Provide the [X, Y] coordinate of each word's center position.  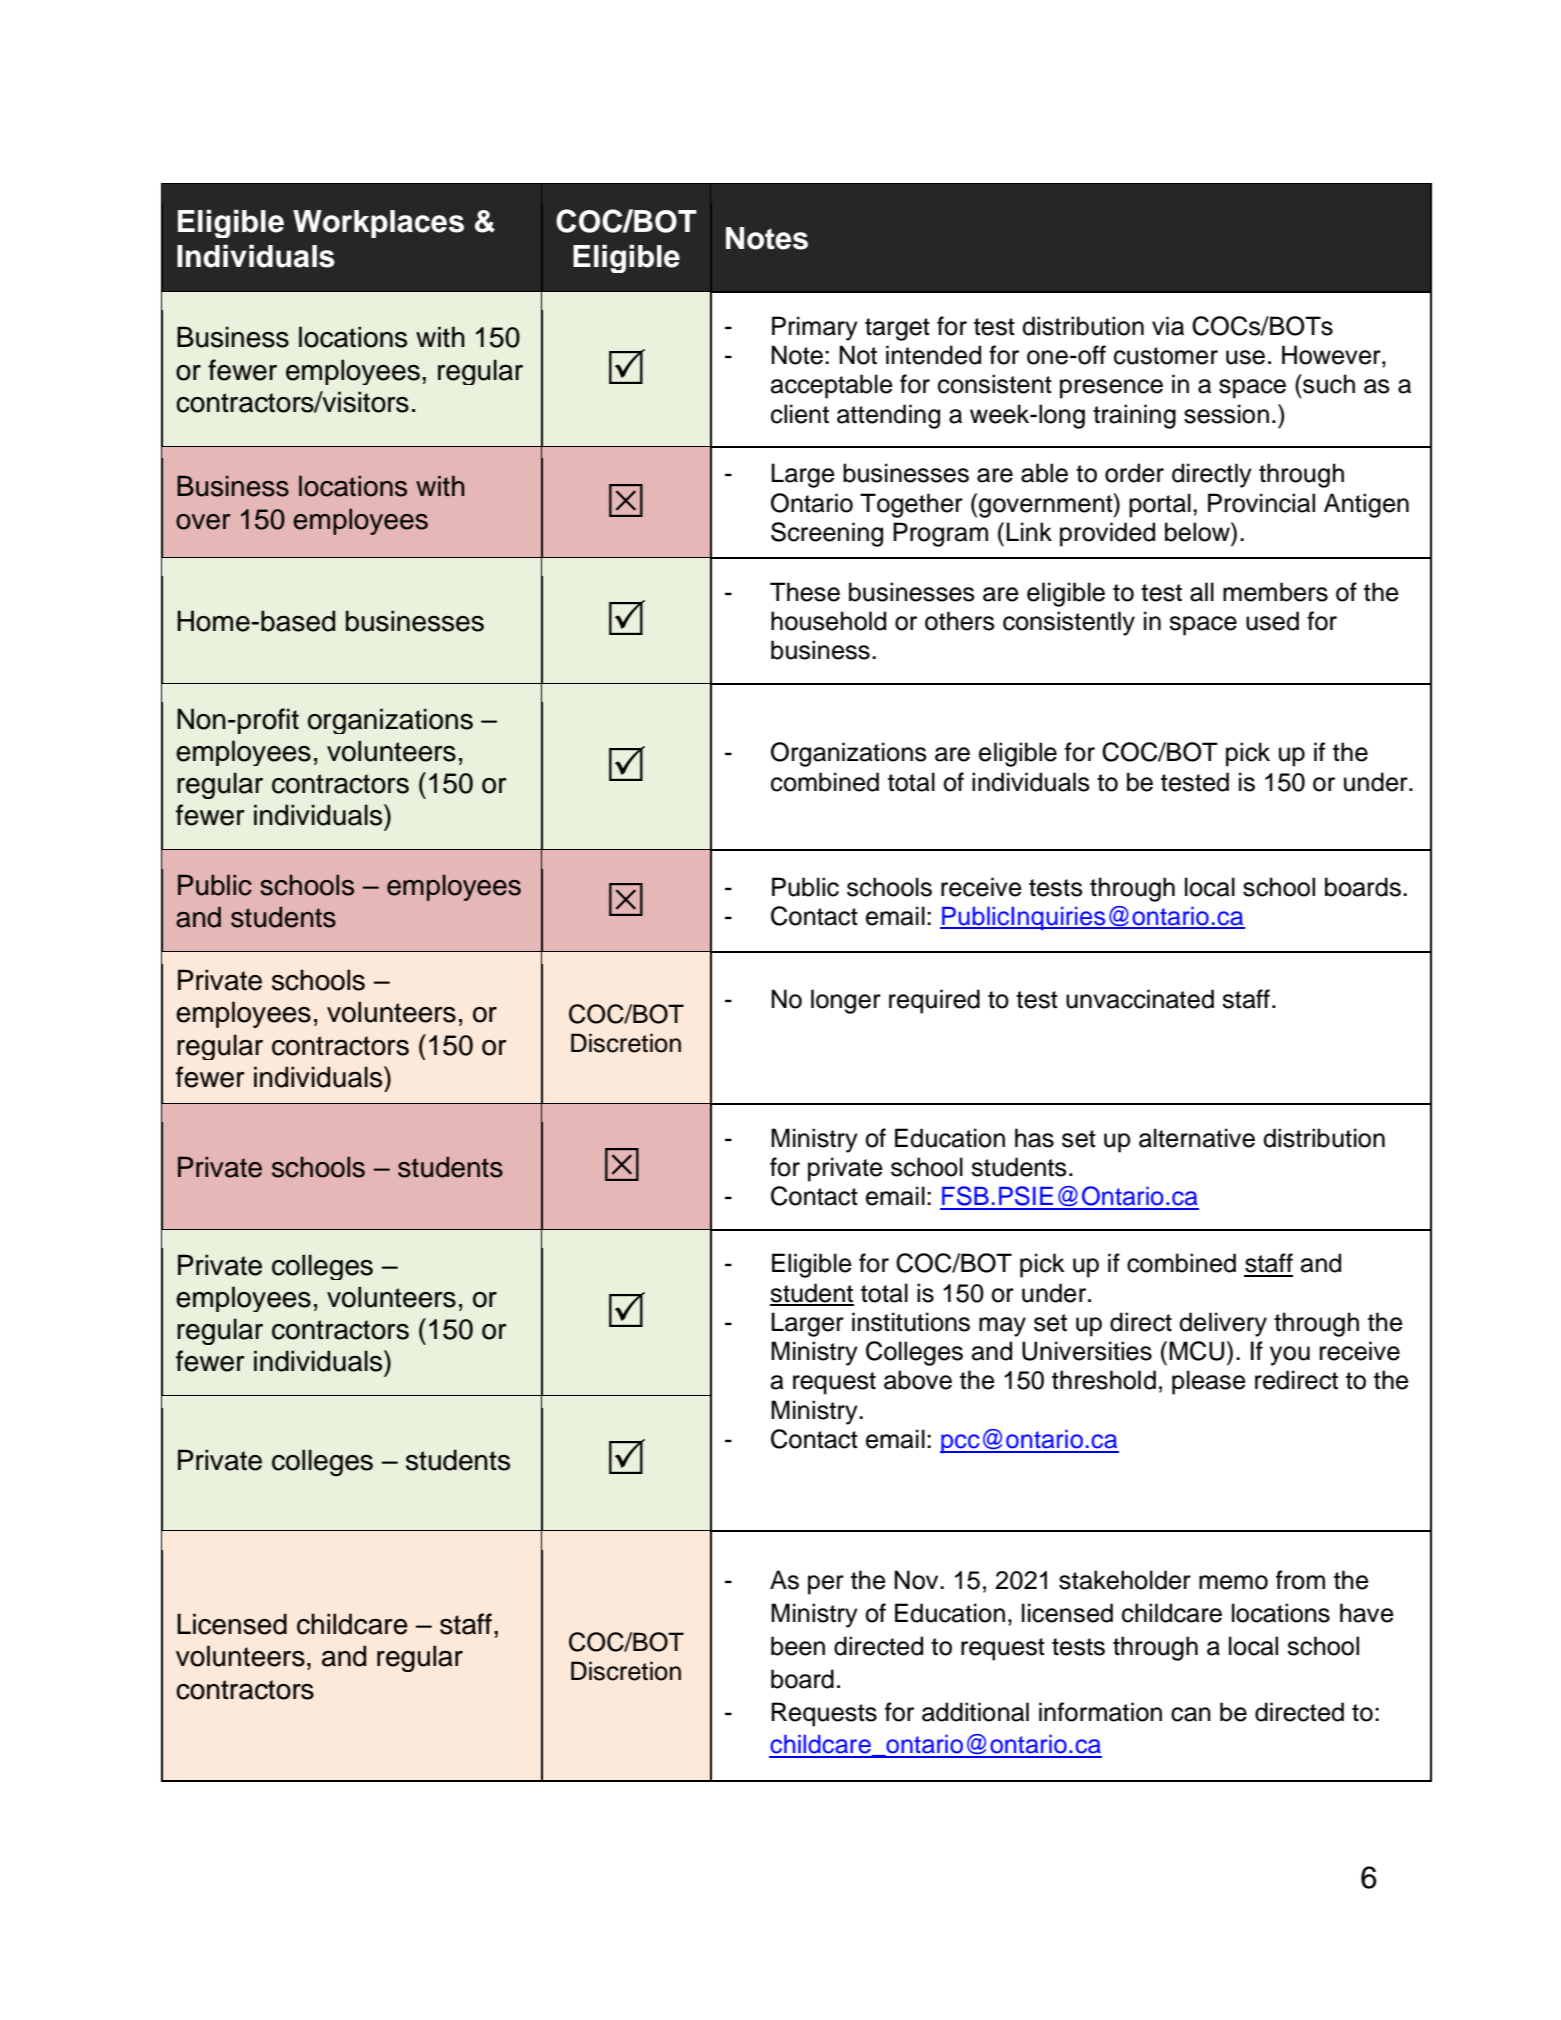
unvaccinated [1140, 999]
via [1168, 326]
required [934, 1001]
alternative [1197, 1138]
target [897, 329]
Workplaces [378, 224]
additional [975, 1712]
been [798, 1646]
